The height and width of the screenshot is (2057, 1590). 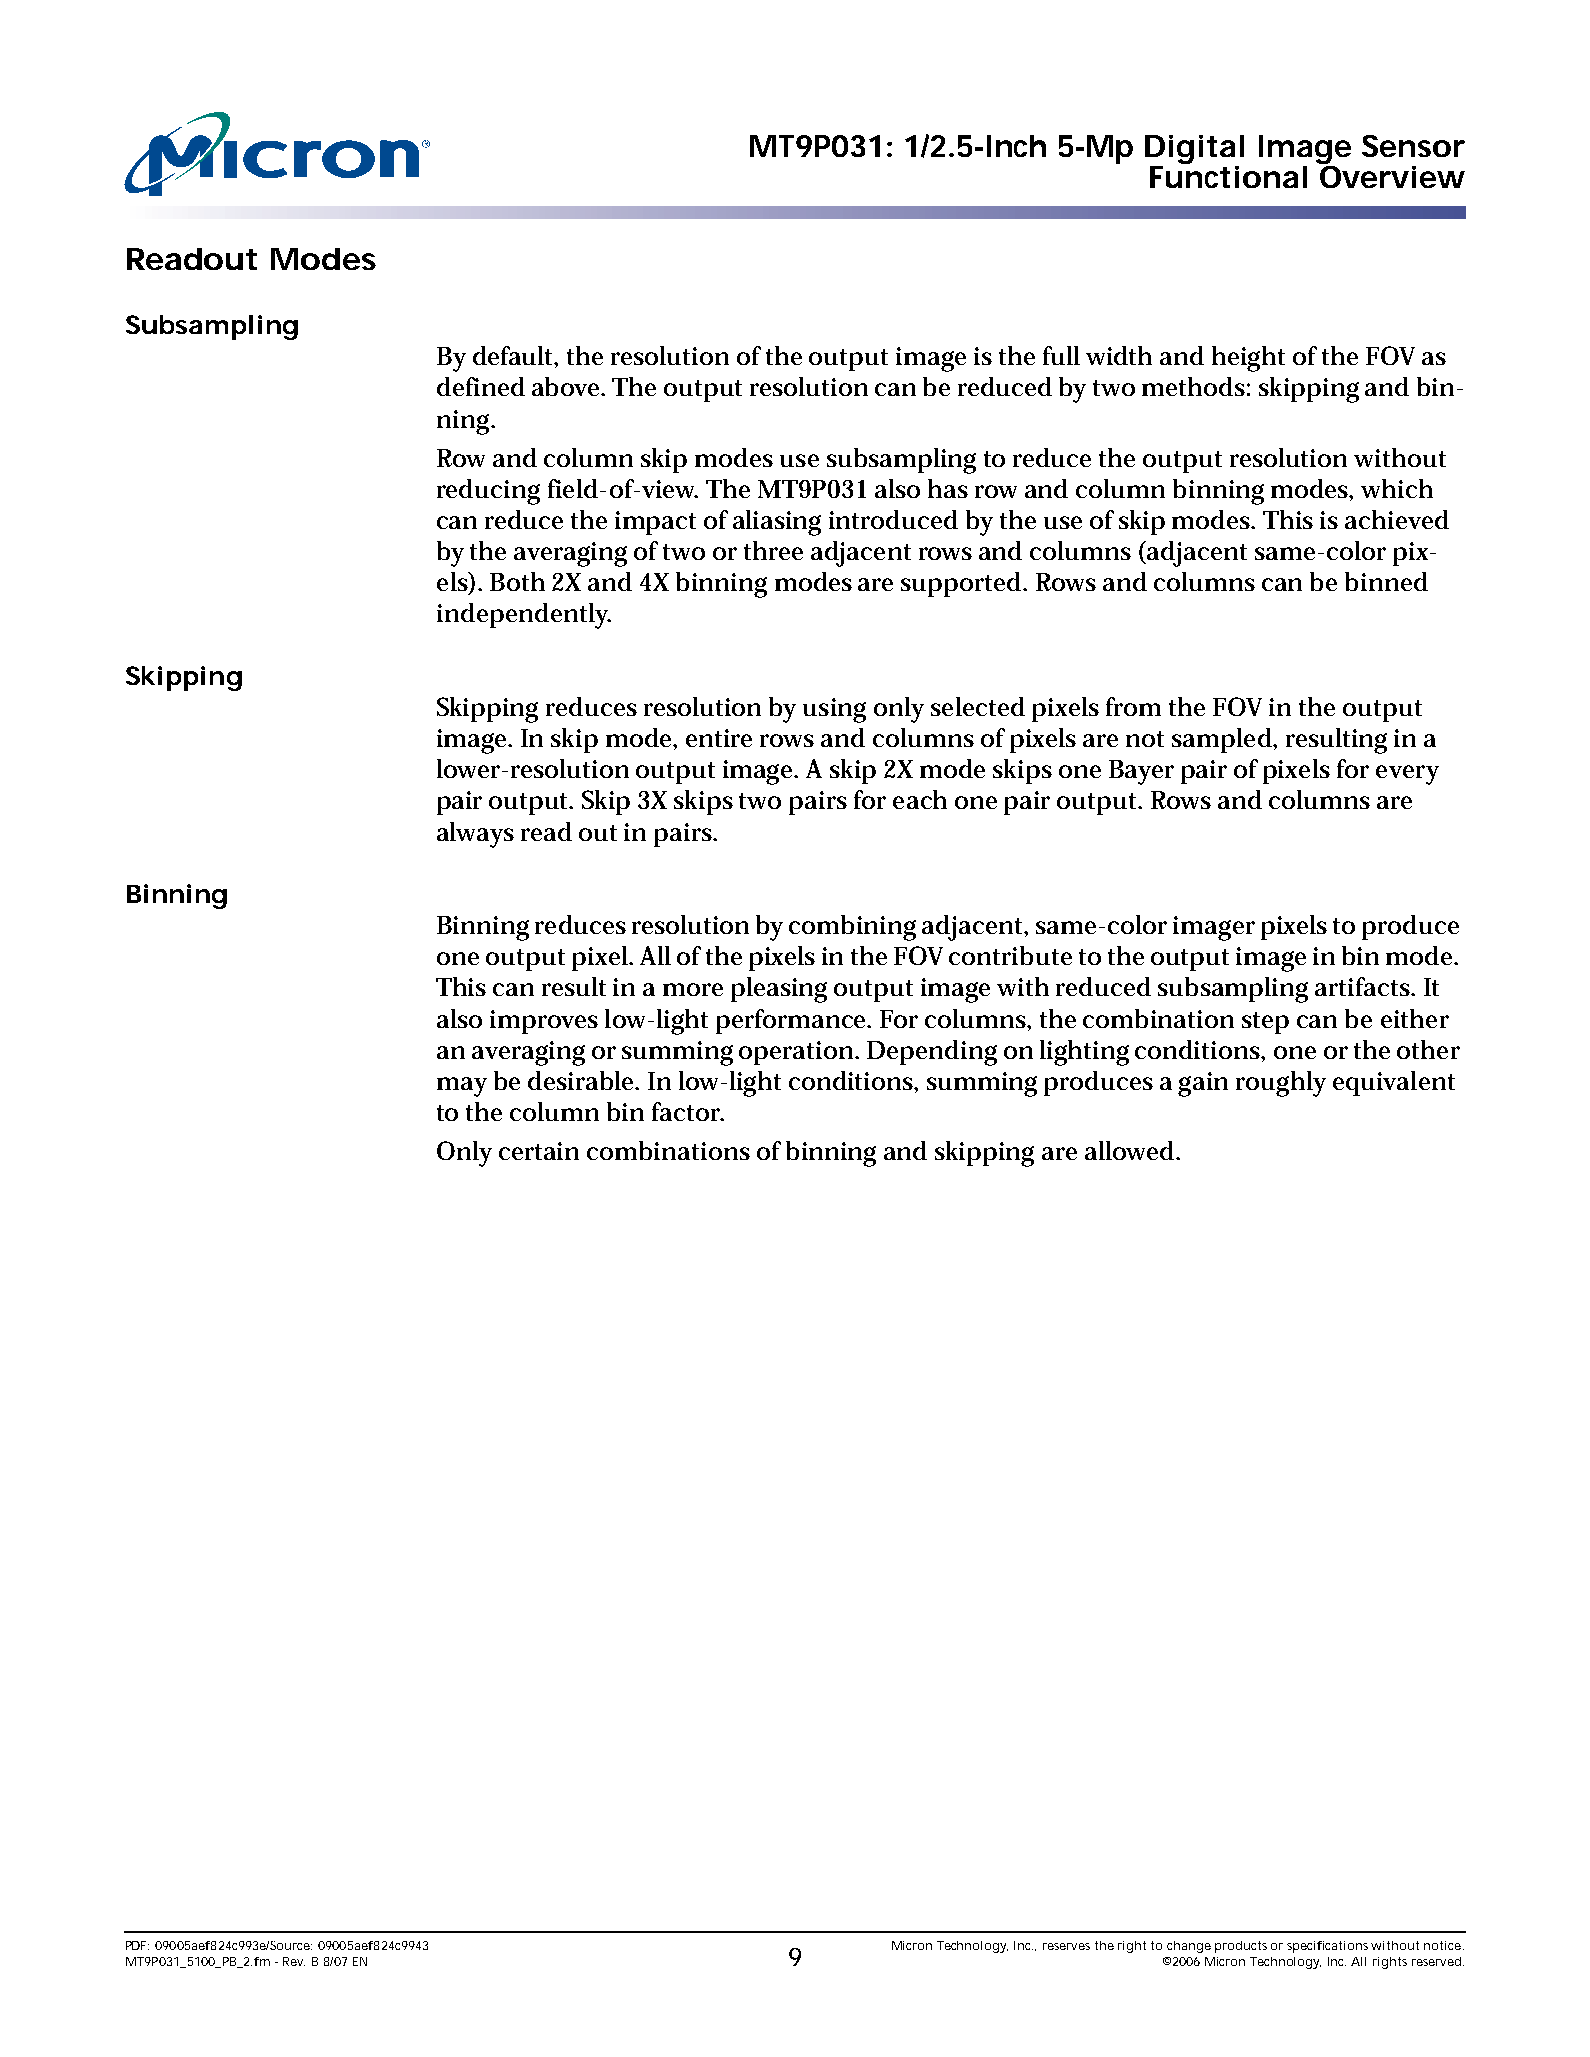 I want to click on Digital, so click(x=1194, y=149).
